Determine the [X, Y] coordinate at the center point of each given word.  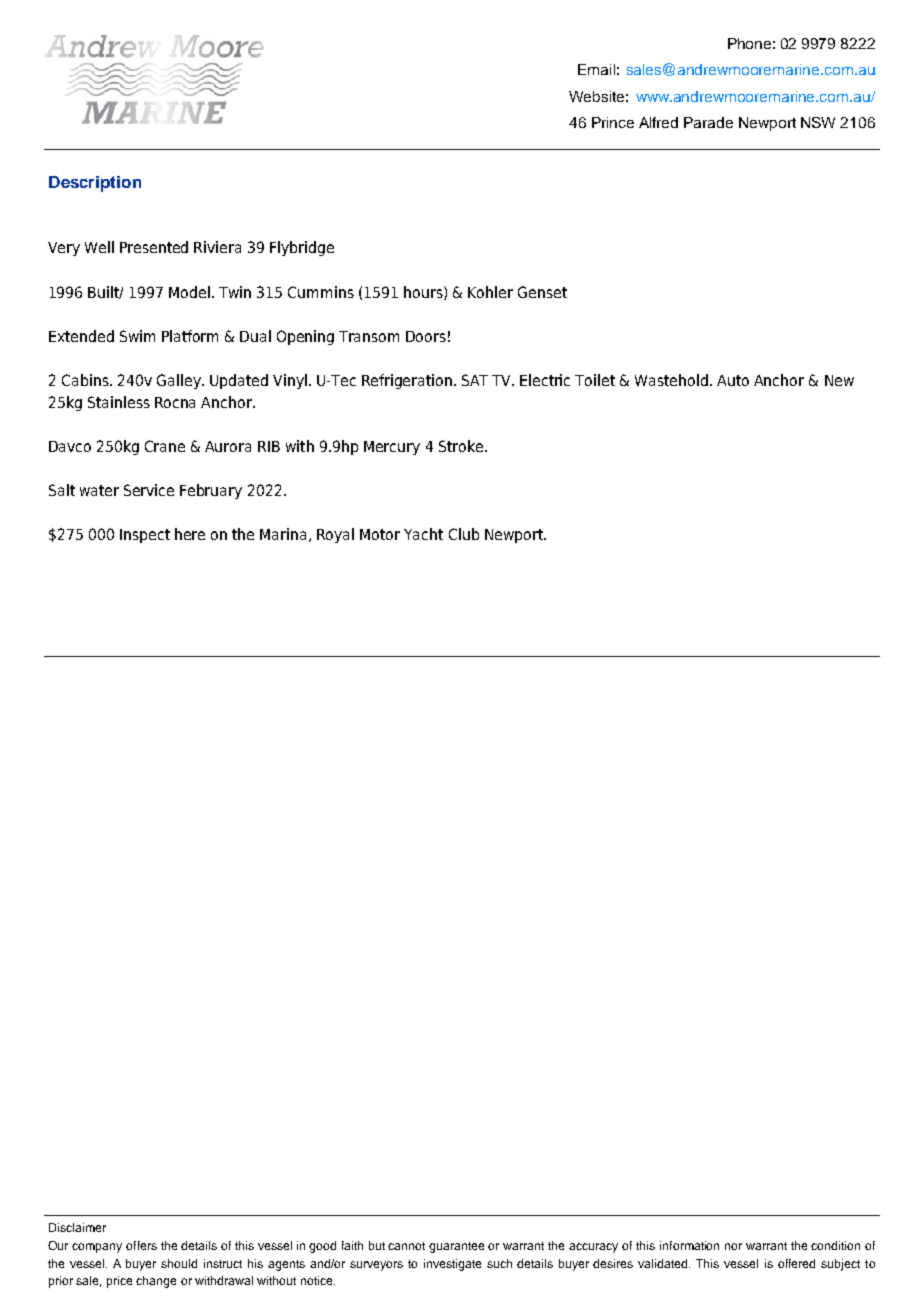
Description [95, 184]
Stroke [461, 446]
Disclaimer [77, 1227]
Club [464, 534]
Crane [165, 446]
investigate [452, 1265]
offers [141, 1245]
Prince [613, 122]
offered [796, 1263]
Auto [733, 380]
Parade [708, 122]
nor [733, 1246]
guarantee [456, 1247]
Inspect [145, 536]
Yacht [423, 534]
